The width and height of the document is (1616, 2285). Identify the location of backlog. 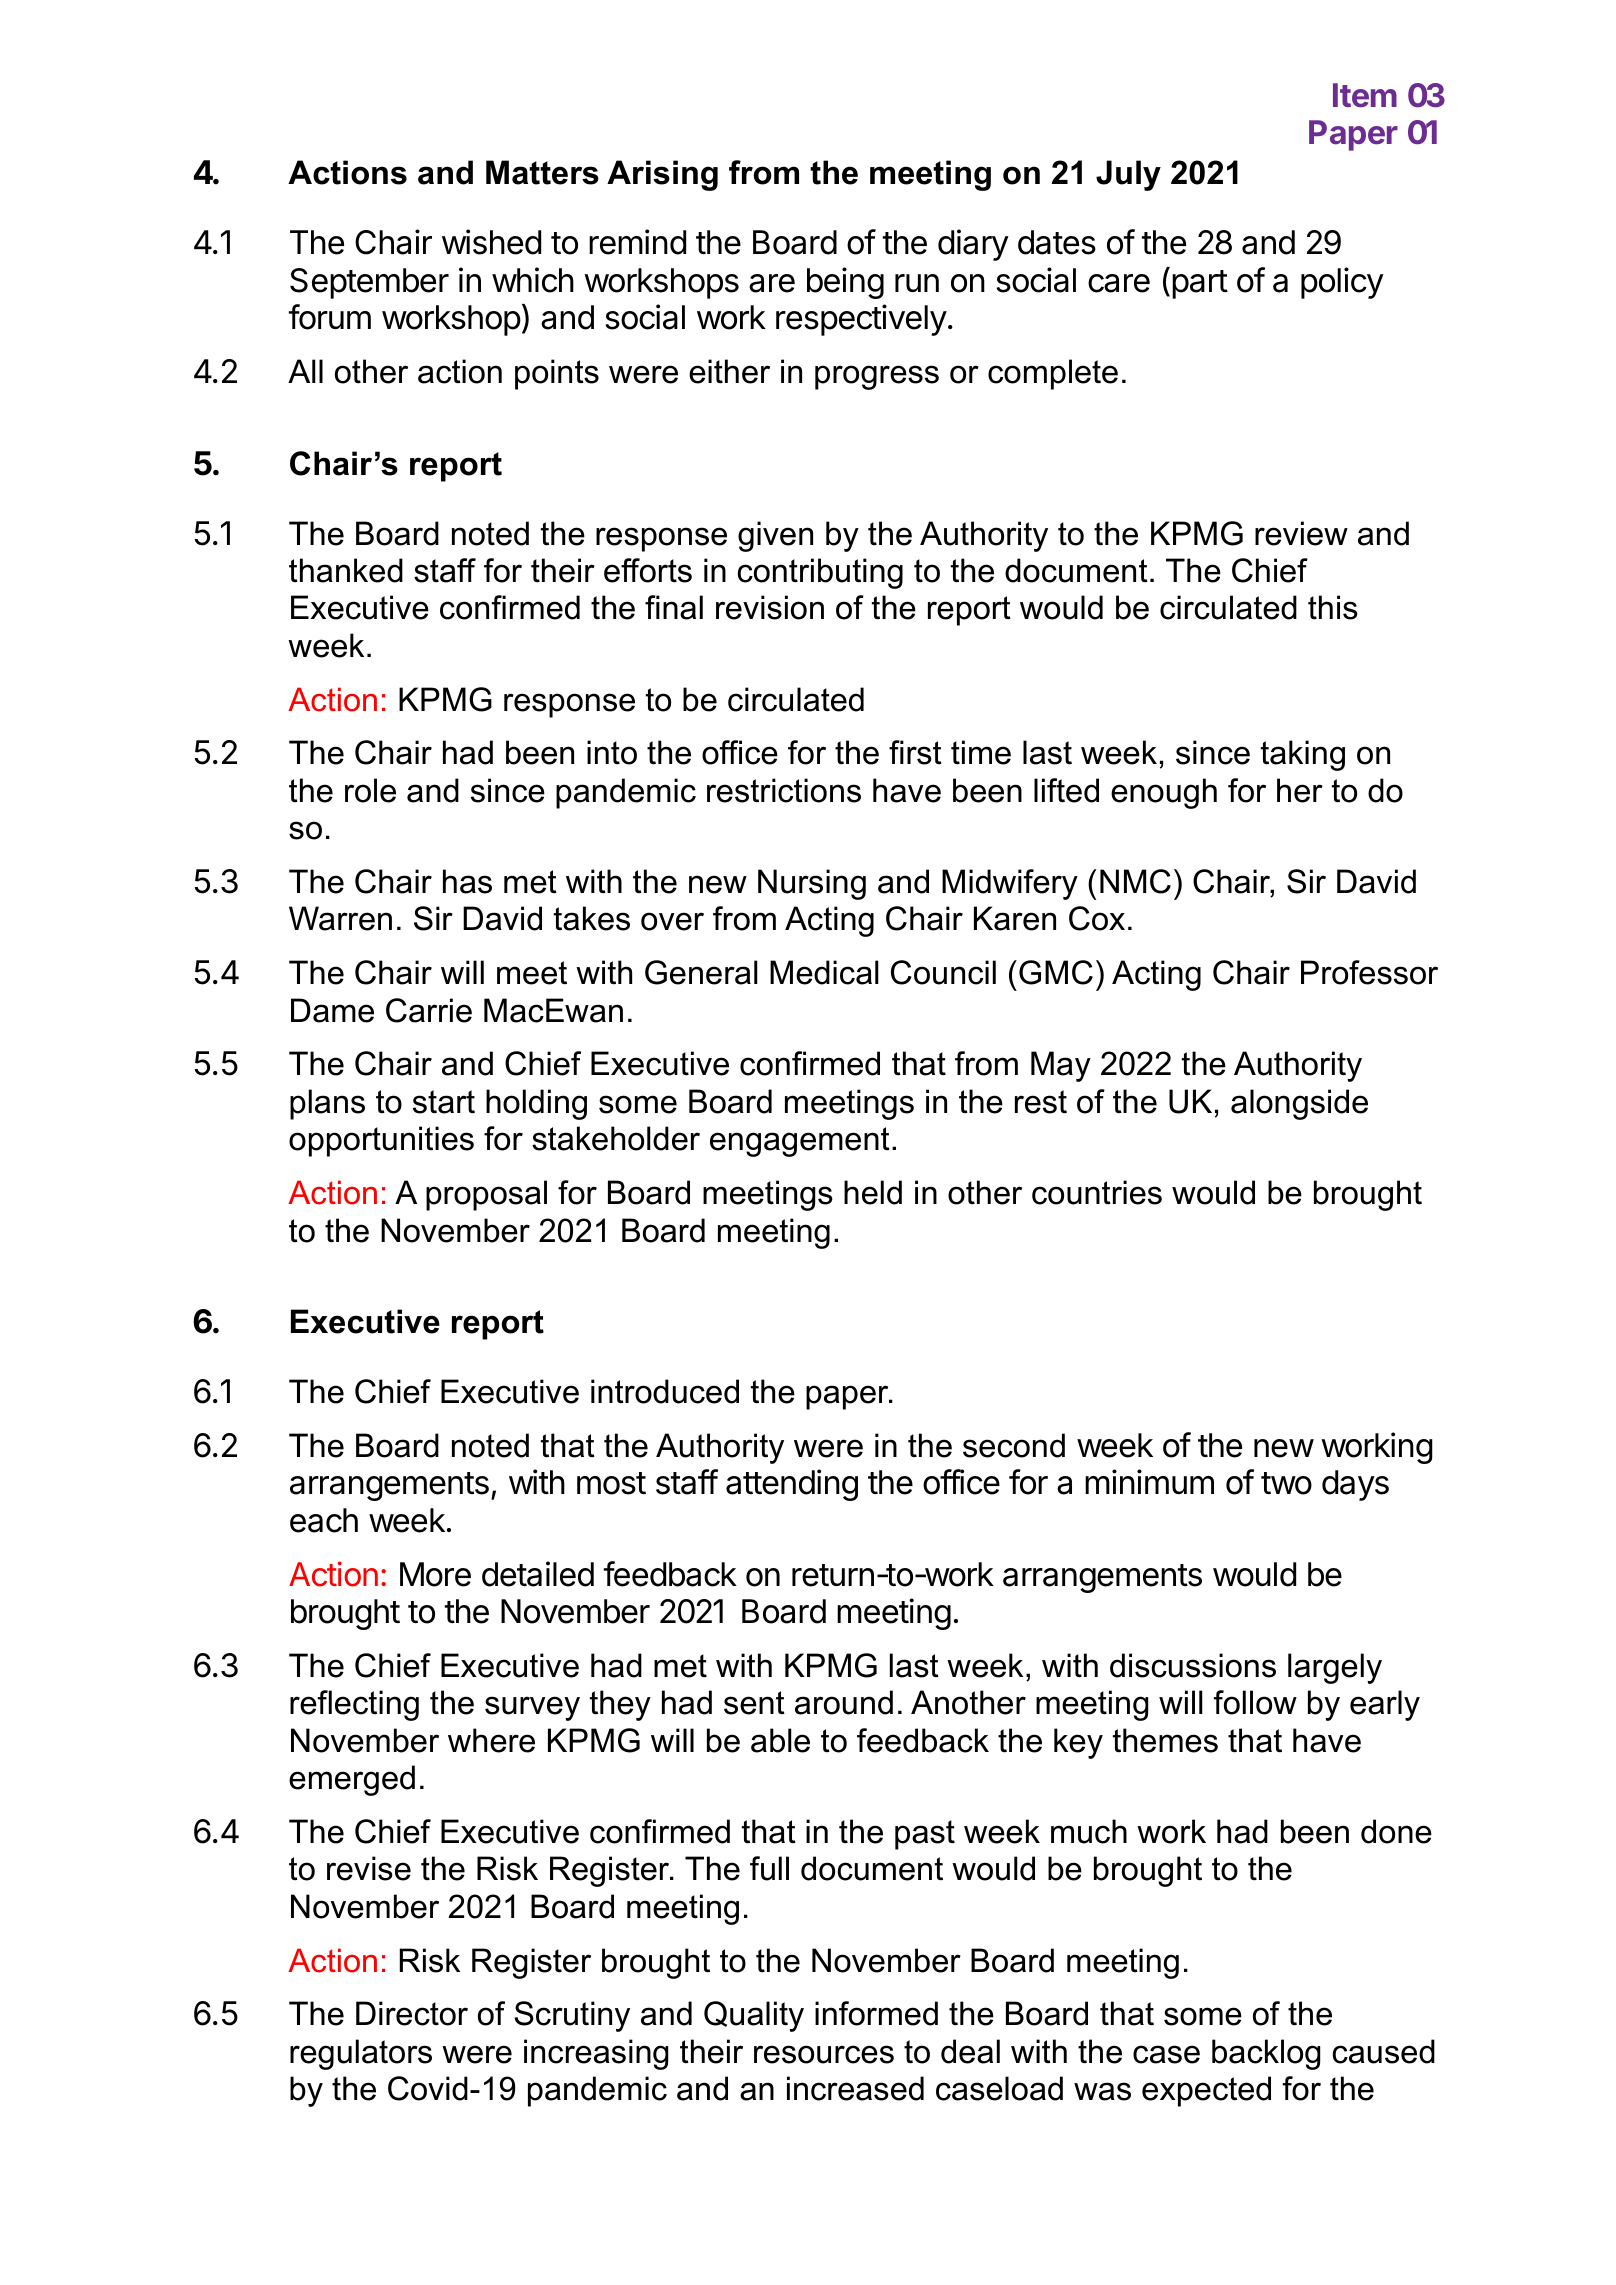
(1266, 2054).
